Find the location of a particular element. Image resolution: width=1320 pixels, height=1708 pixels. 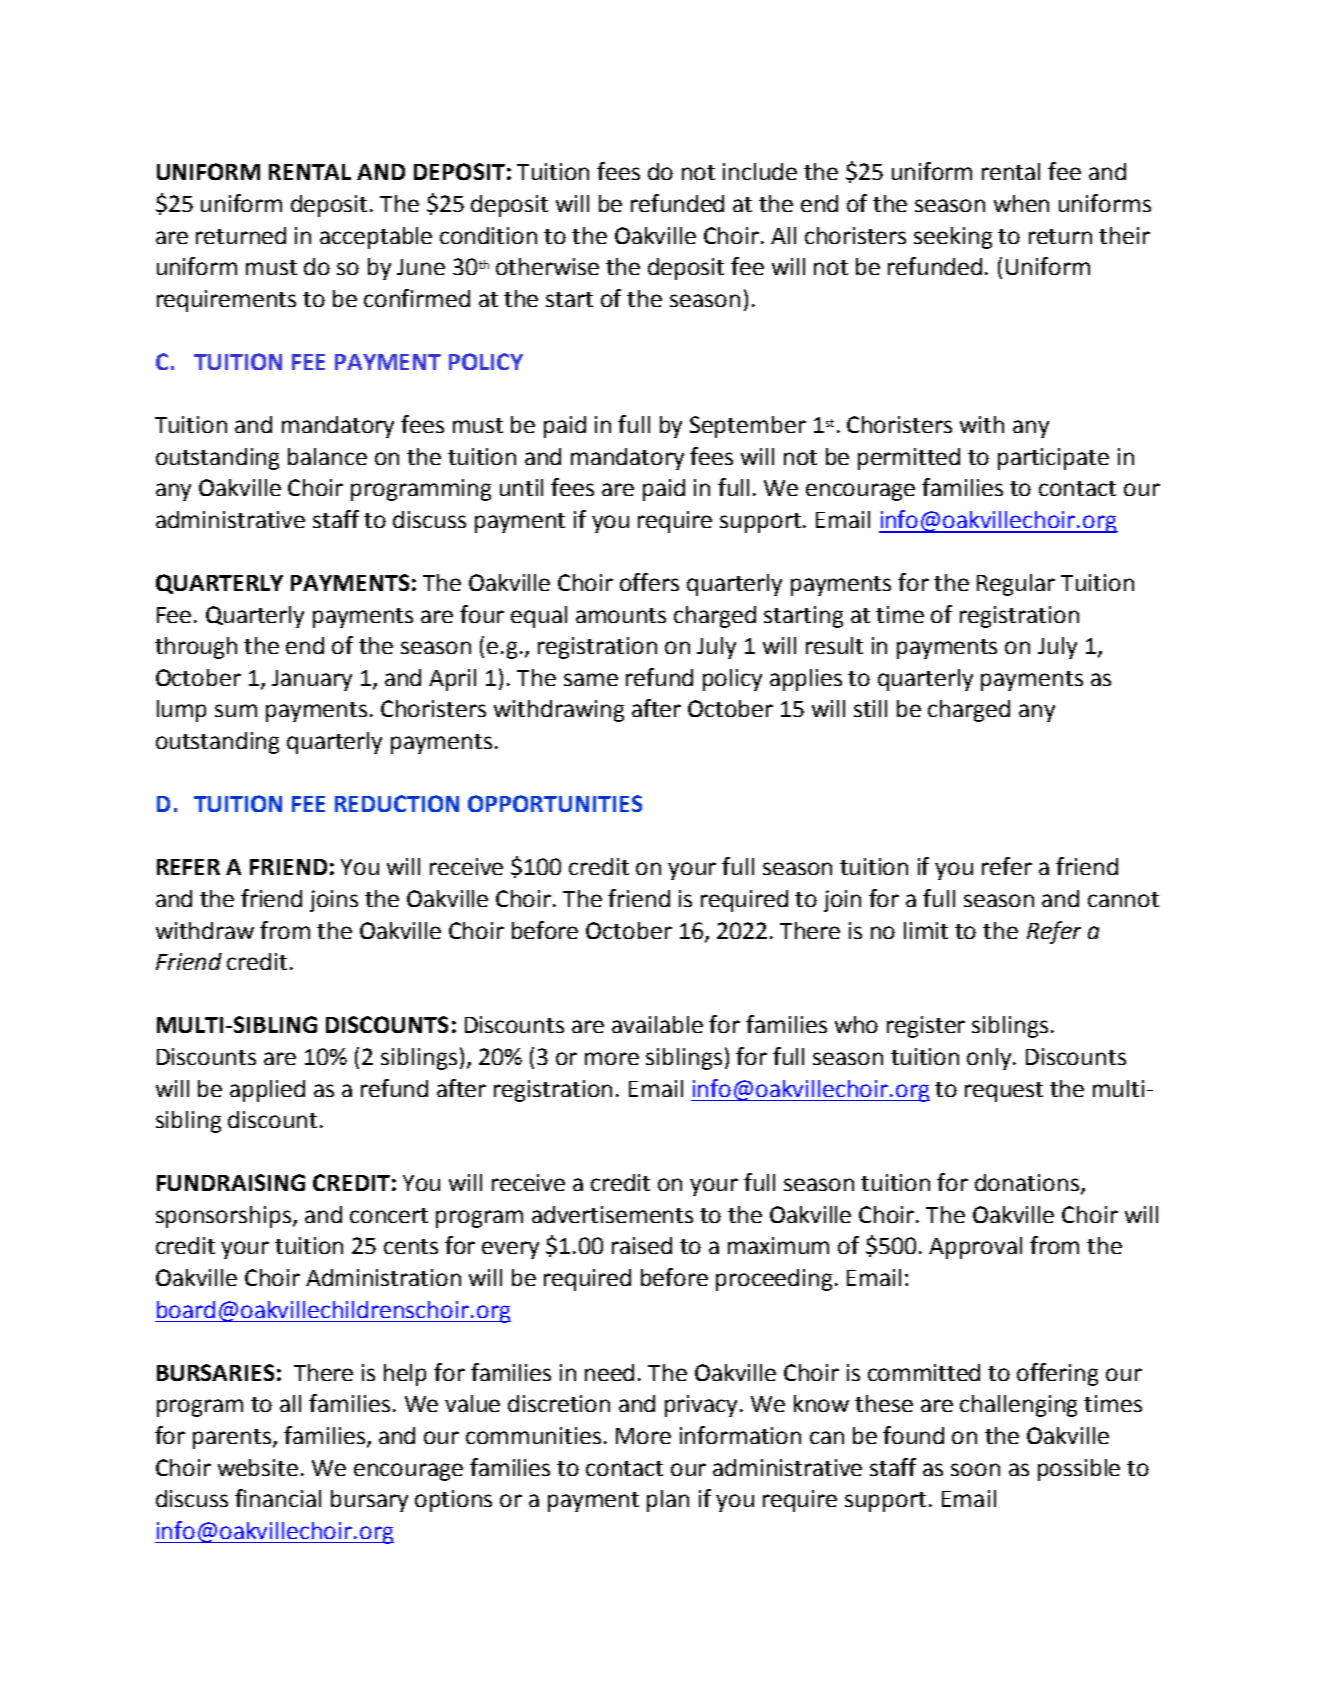

January is located at coordinates (312, 680).
